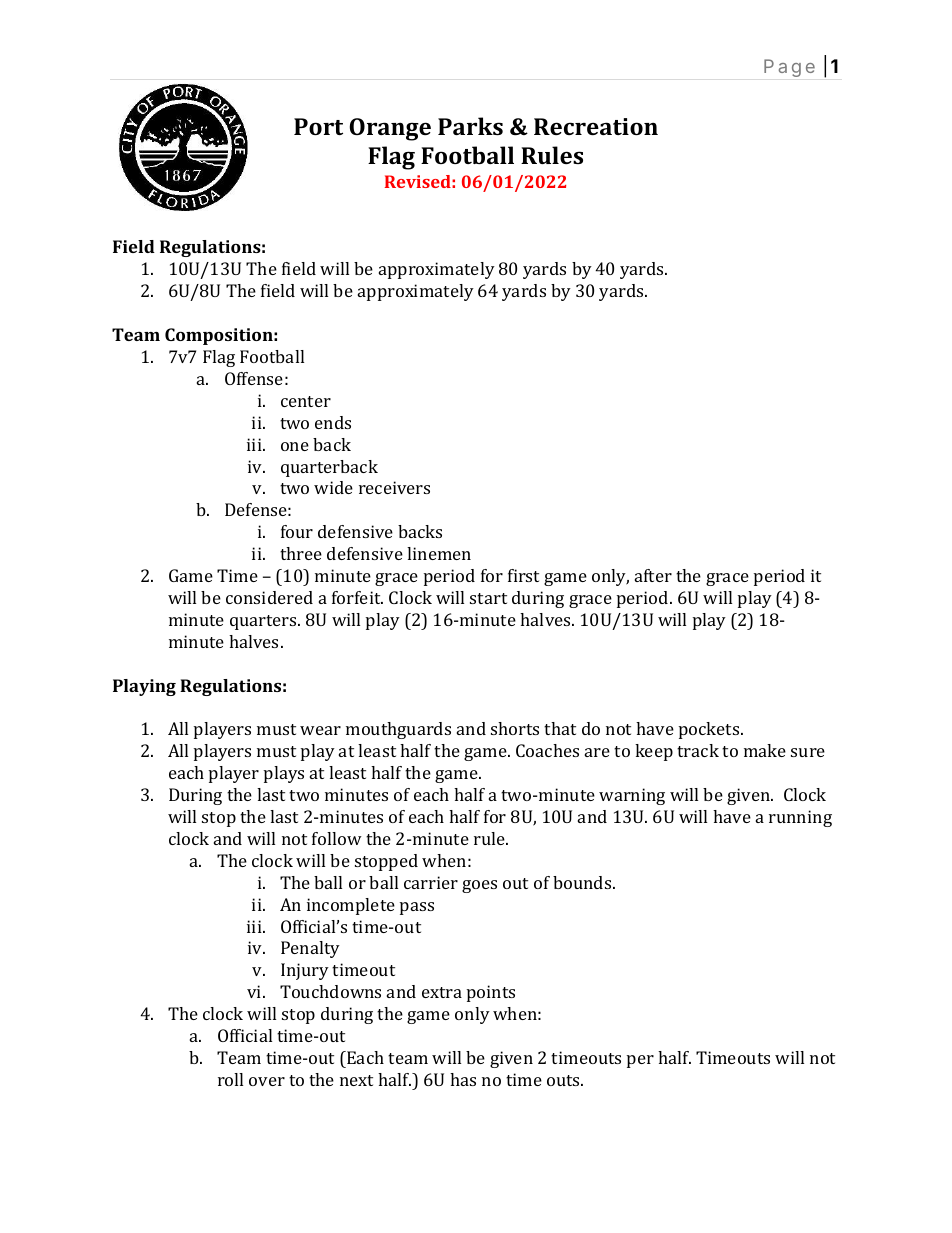 The width and height of the page is (952, 1233). Describe the element at coordinates (800, 818) in the page. I see `running` at that location.
